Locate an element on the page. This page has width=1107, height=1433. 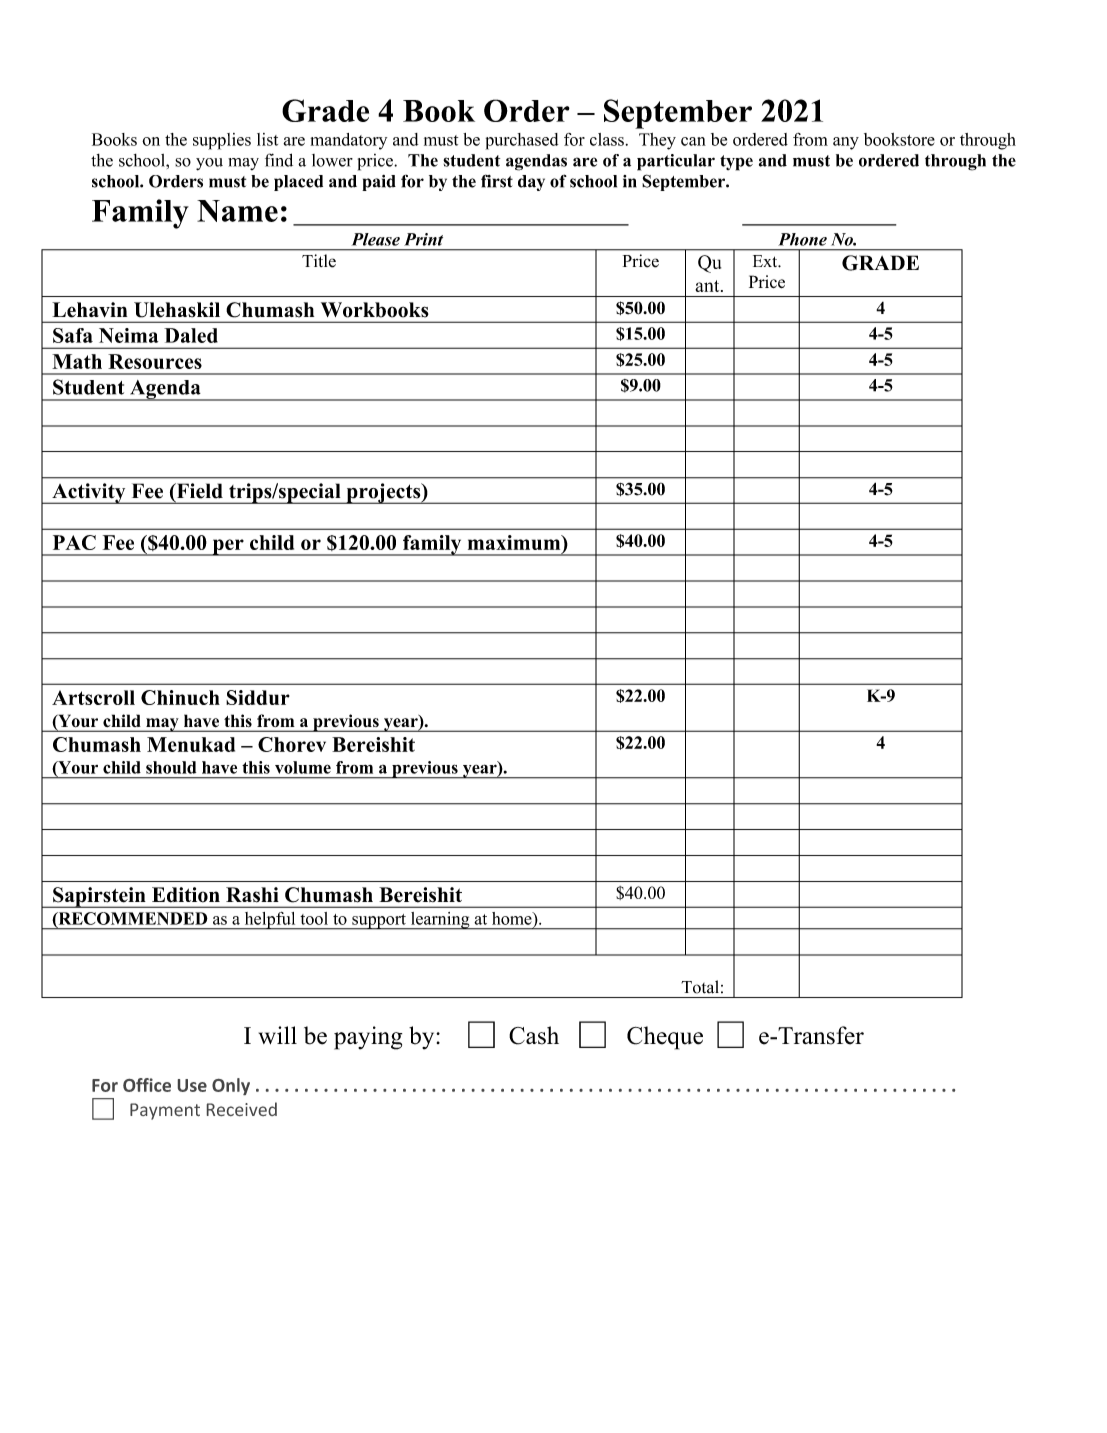
type is located at coordinates (736, 163).
